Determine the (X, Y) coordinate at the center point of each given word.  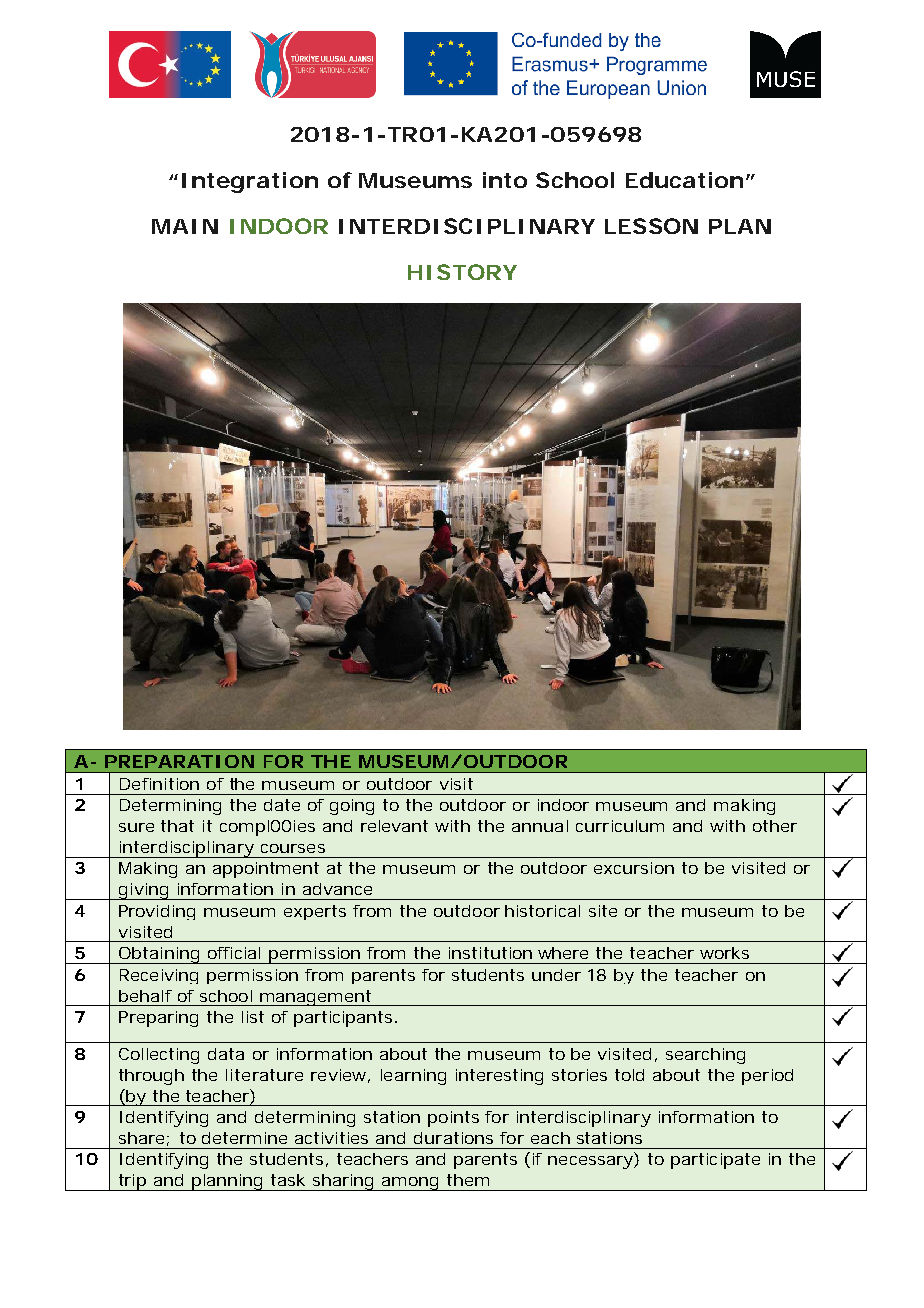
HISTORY (462, 272)
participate (715, 1161)
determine (244, 1138)
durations (453, 1138)
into (505, 180)
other (775, 826)
